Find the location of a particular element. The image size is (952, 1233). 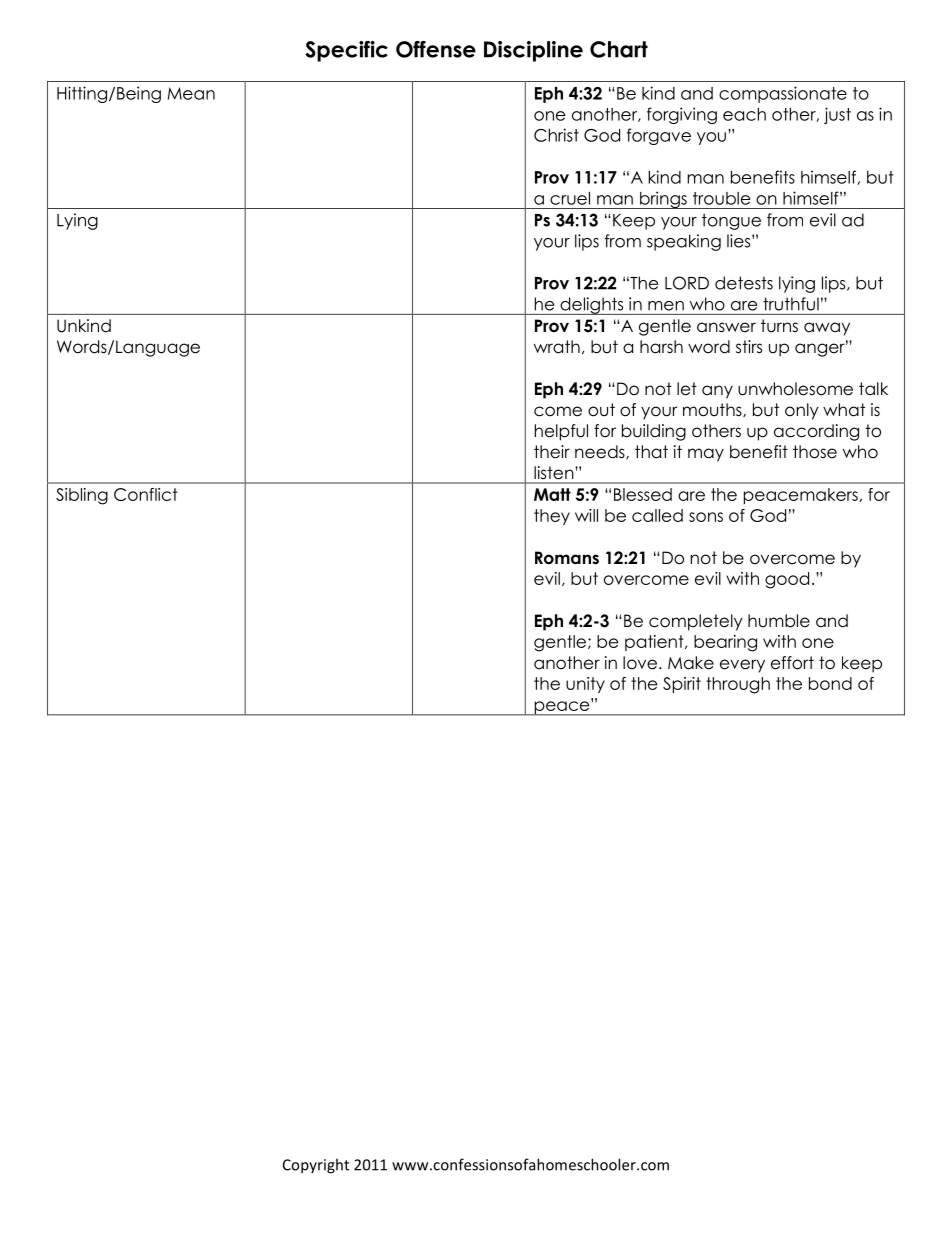

unity is located at coordinates (585, 685).
